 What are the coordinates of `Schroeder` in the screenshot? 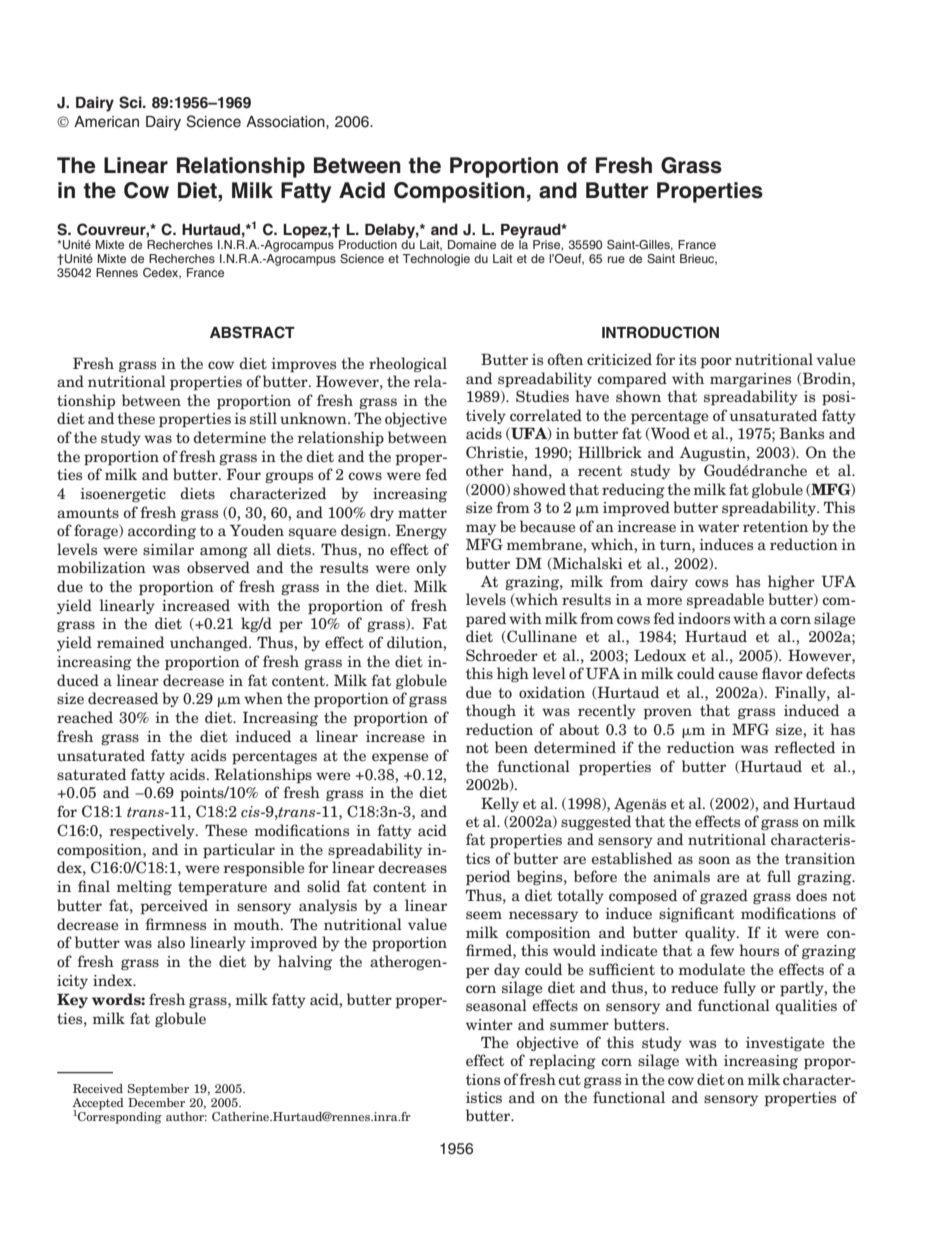 It's located at (502, 655).
